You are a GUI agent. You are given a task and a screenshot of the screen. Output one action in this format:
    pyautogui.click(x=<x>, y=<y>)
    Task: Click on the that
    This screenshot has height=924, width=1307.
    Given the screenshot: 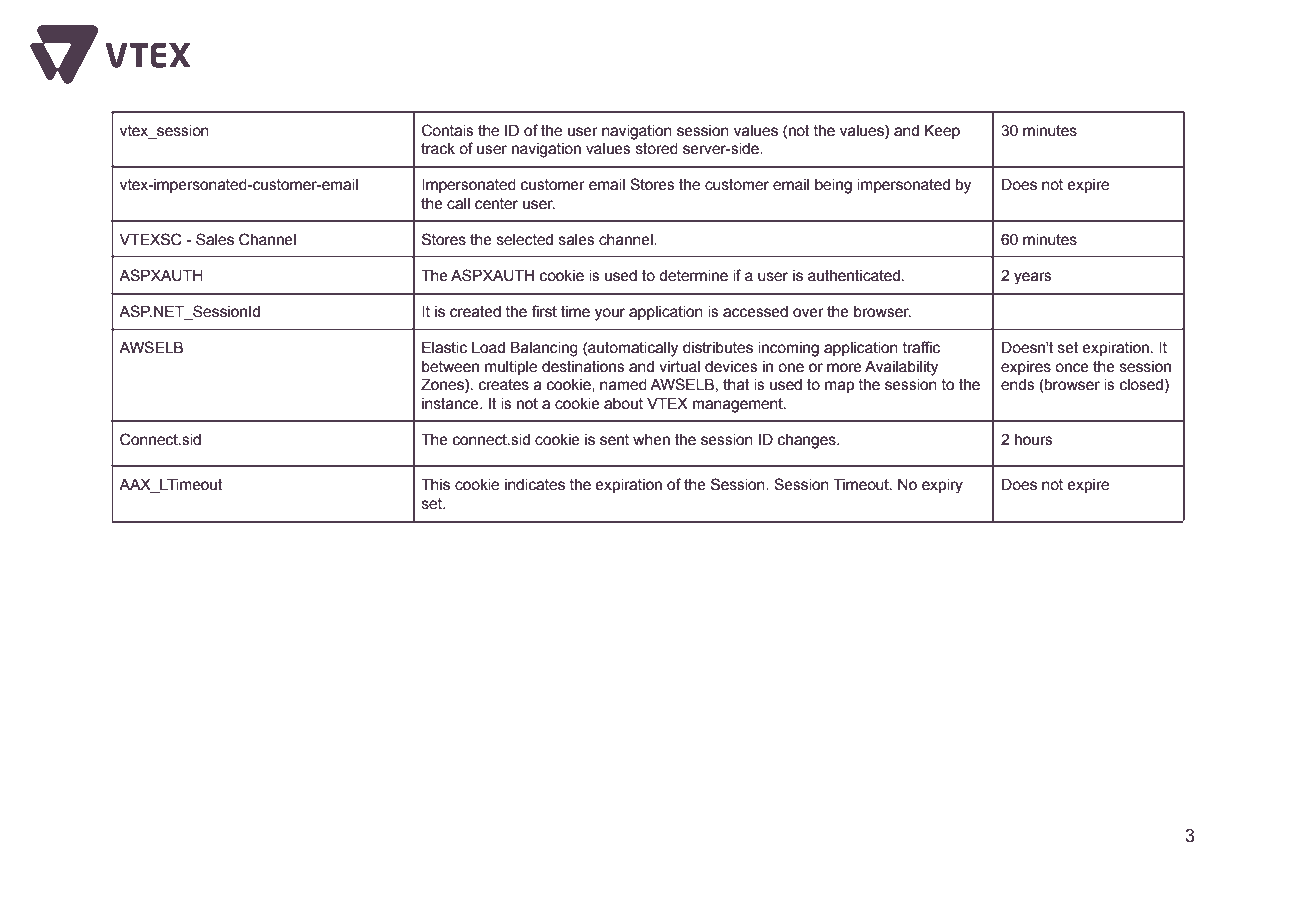 What is the action you would take?
    pyautogui.click(x=736, y=385)
